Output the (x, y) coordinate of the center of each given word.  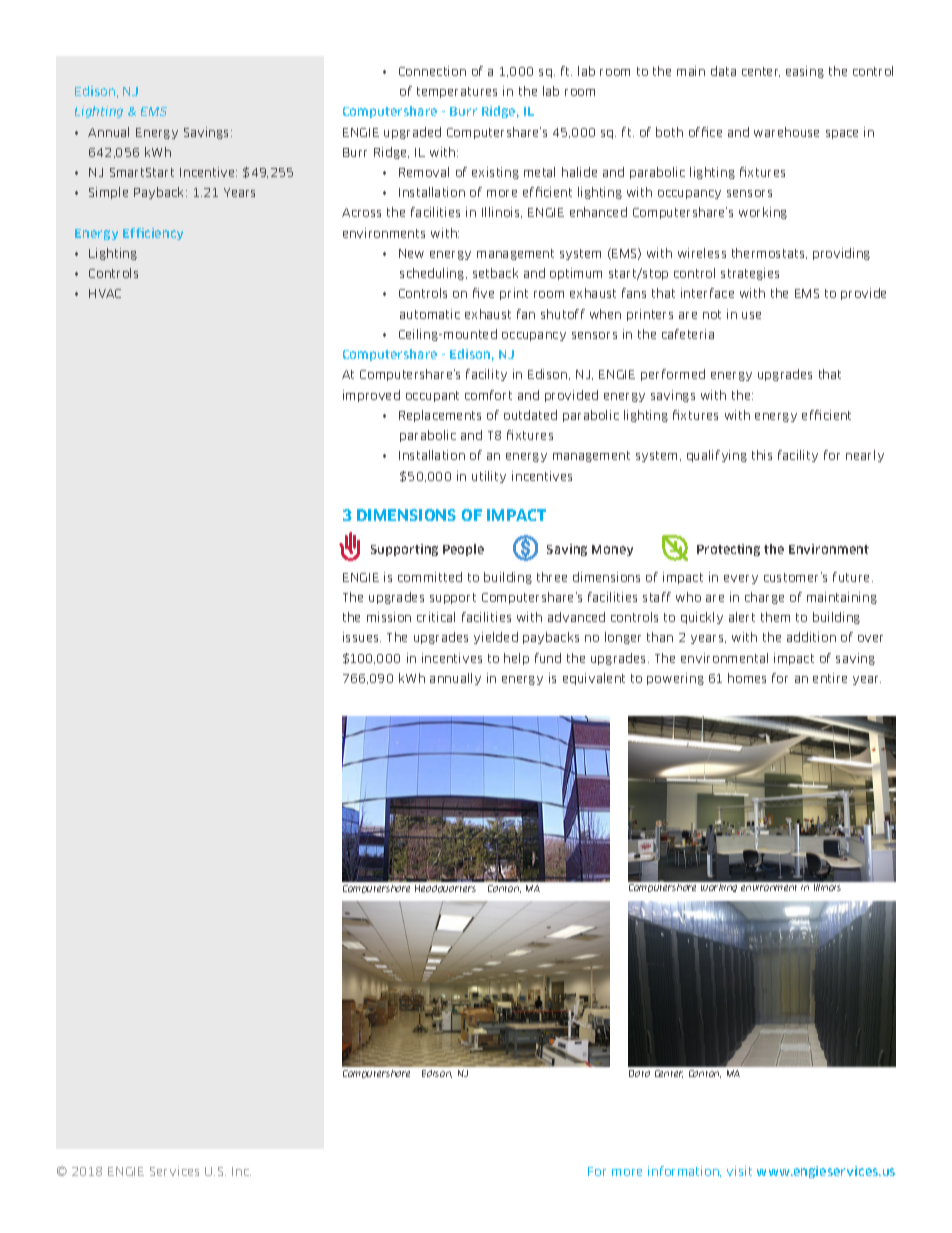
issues (362, 637)
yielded (496, 638)
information (684, 1171)
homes (747, 678)
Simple (108, 193)
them (775, 617)
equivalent (594, 679)
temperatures (457, 92)
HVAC (105, 293)
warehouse (786, 132)
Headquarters (445, 889)
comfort (488, 395)
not (712, 314)
